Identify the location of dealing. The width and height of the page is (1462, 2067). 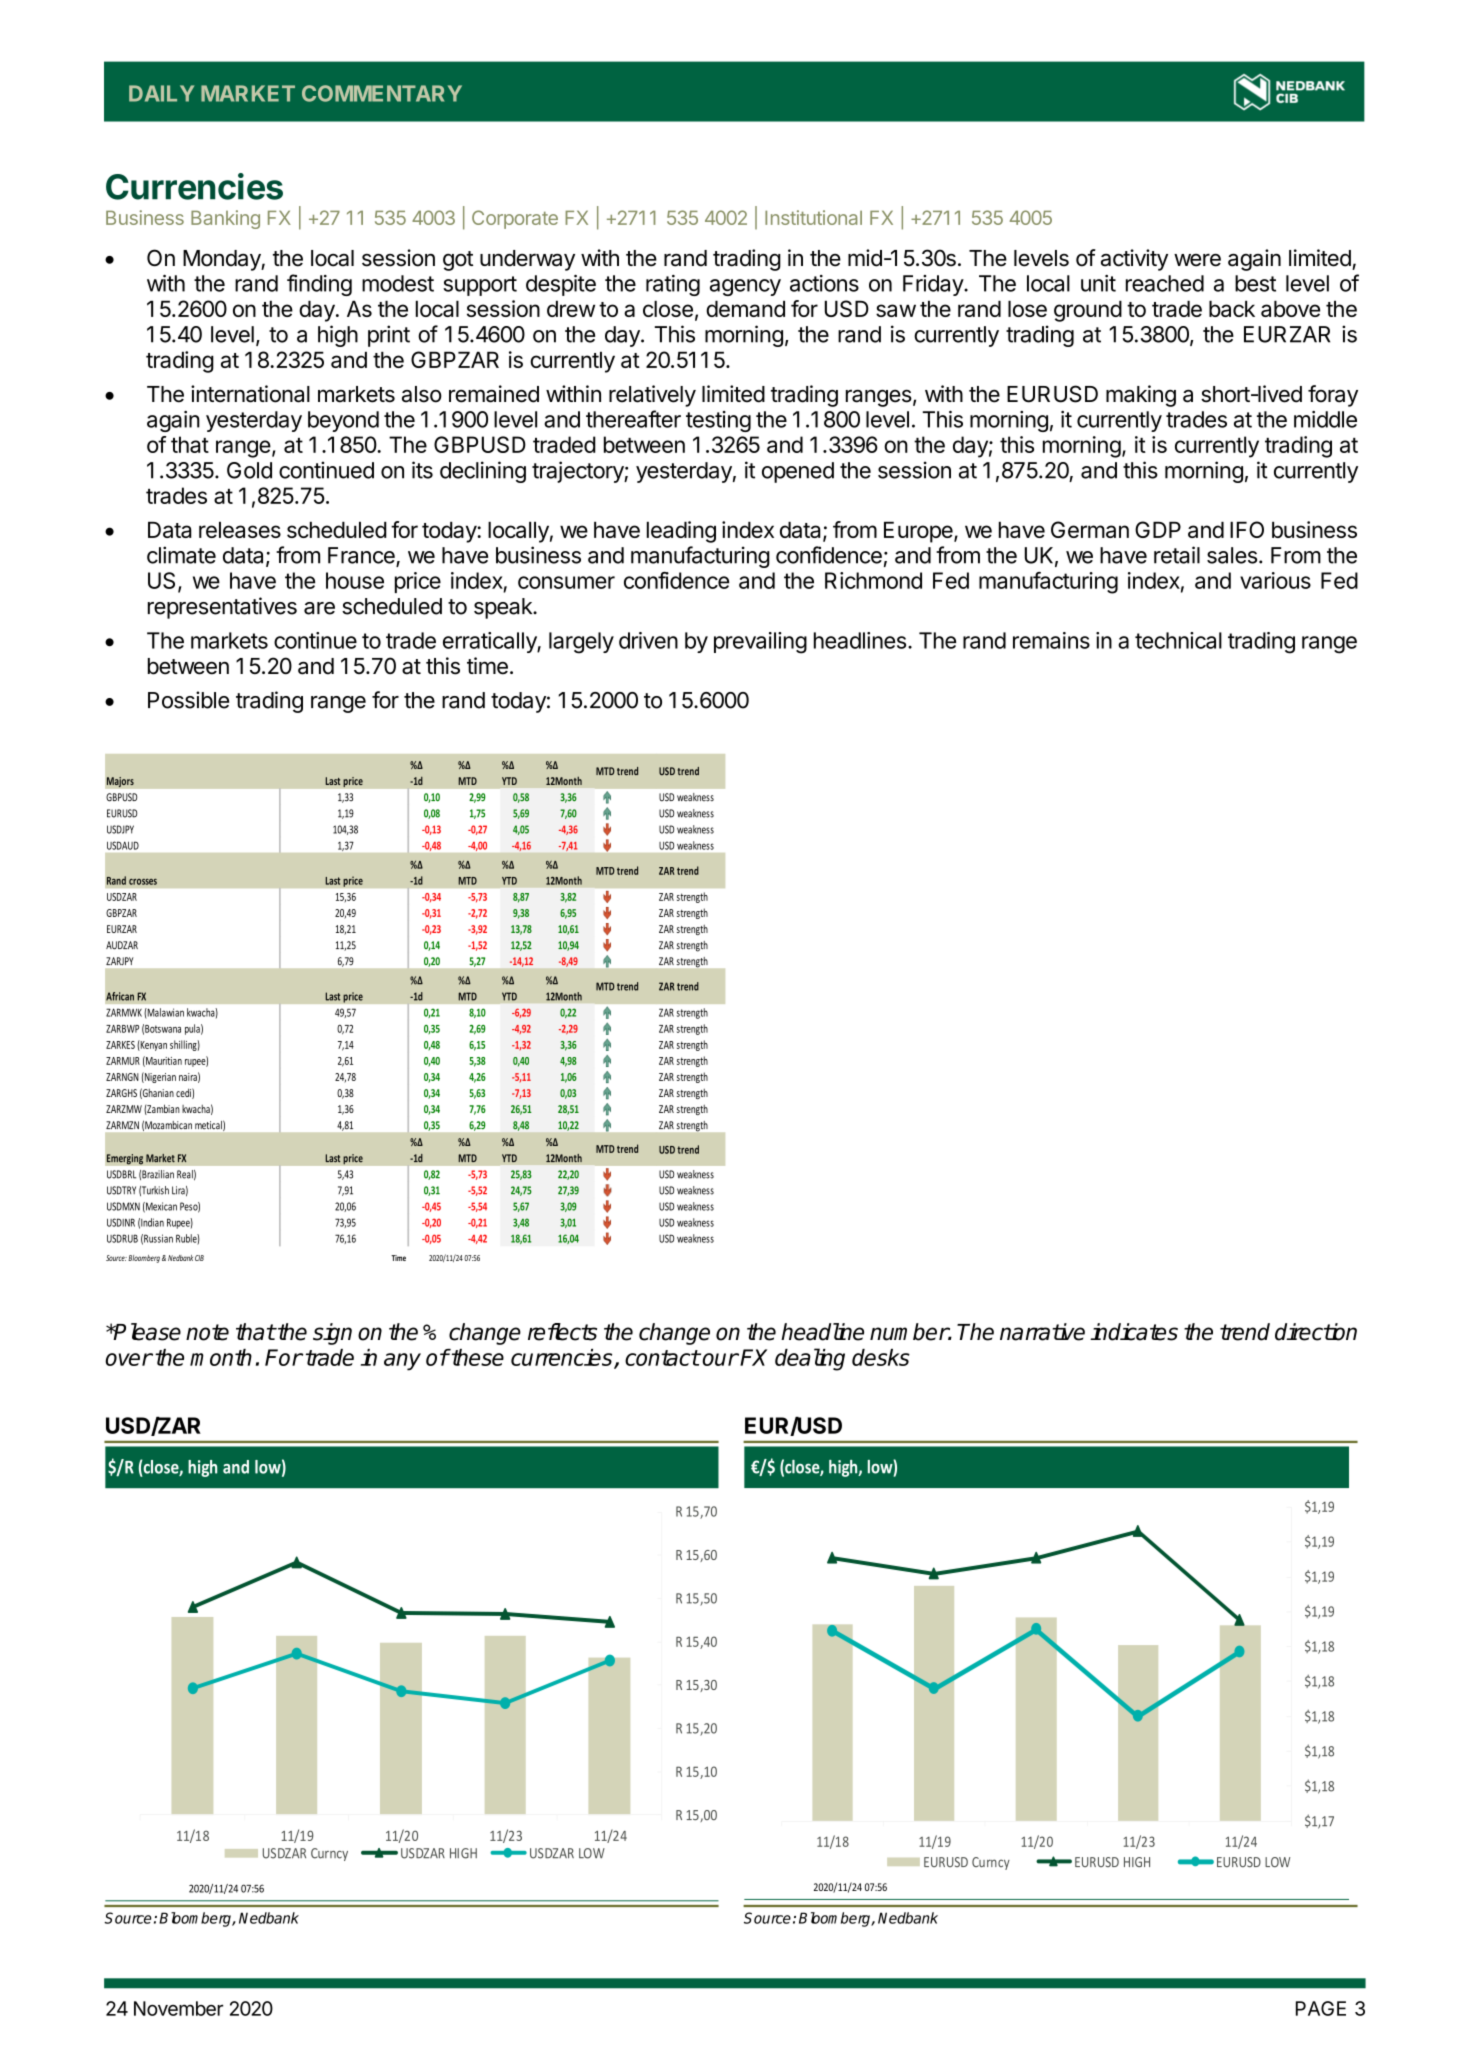
(810, 1359).
